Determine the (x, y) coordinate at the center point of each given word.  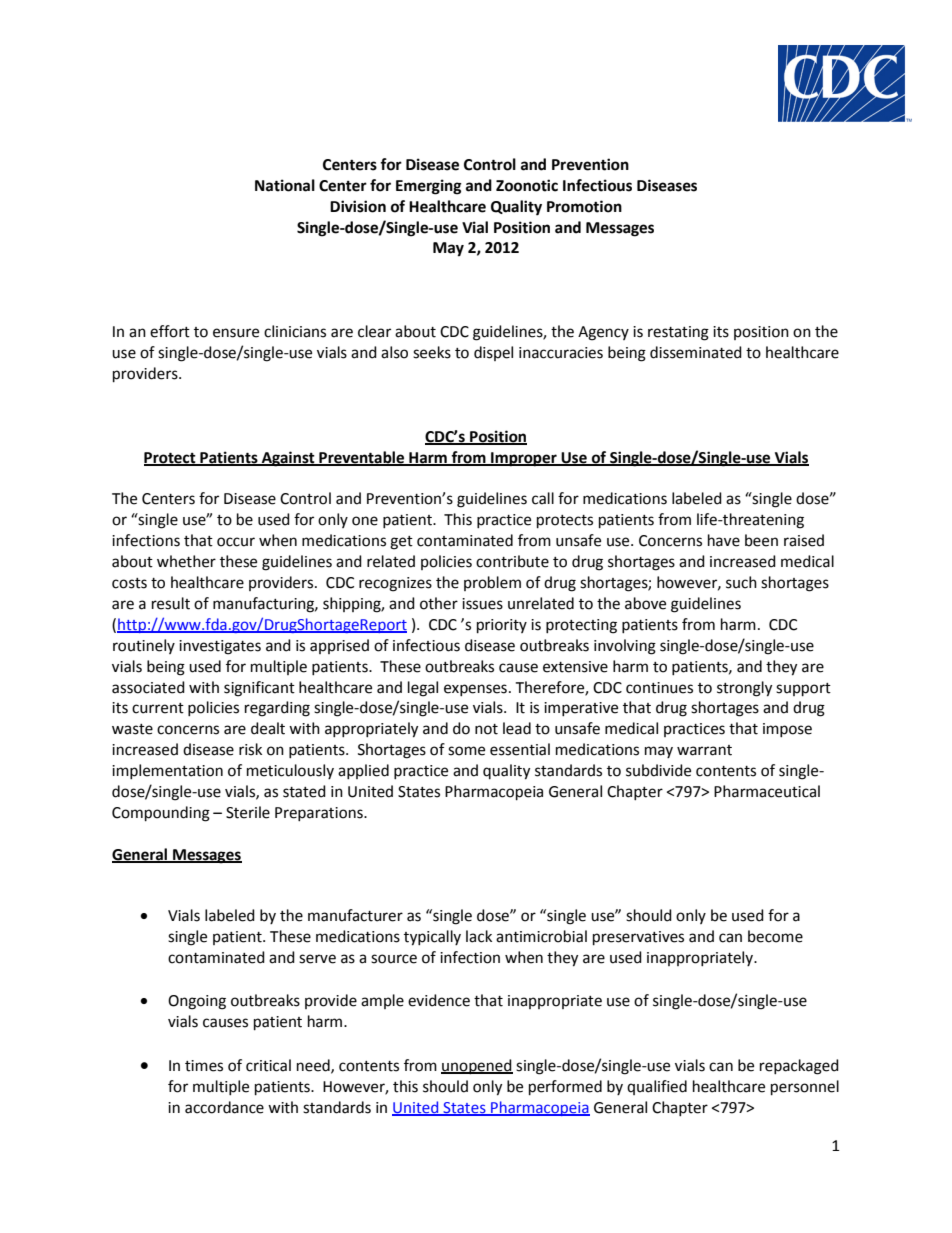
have (724, 540)
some (466, 751)
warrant (704, 750)
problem (492, 583)
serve (317, 959)
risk (250, 749)
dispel (493, 353)
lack (479, 936)
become (775, 936)
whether (186, 561)
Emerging (429, 187)
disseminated (696, 352)
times (204, 1066)
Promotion (584, 206)
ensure (236, 333)
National (285, 185)
